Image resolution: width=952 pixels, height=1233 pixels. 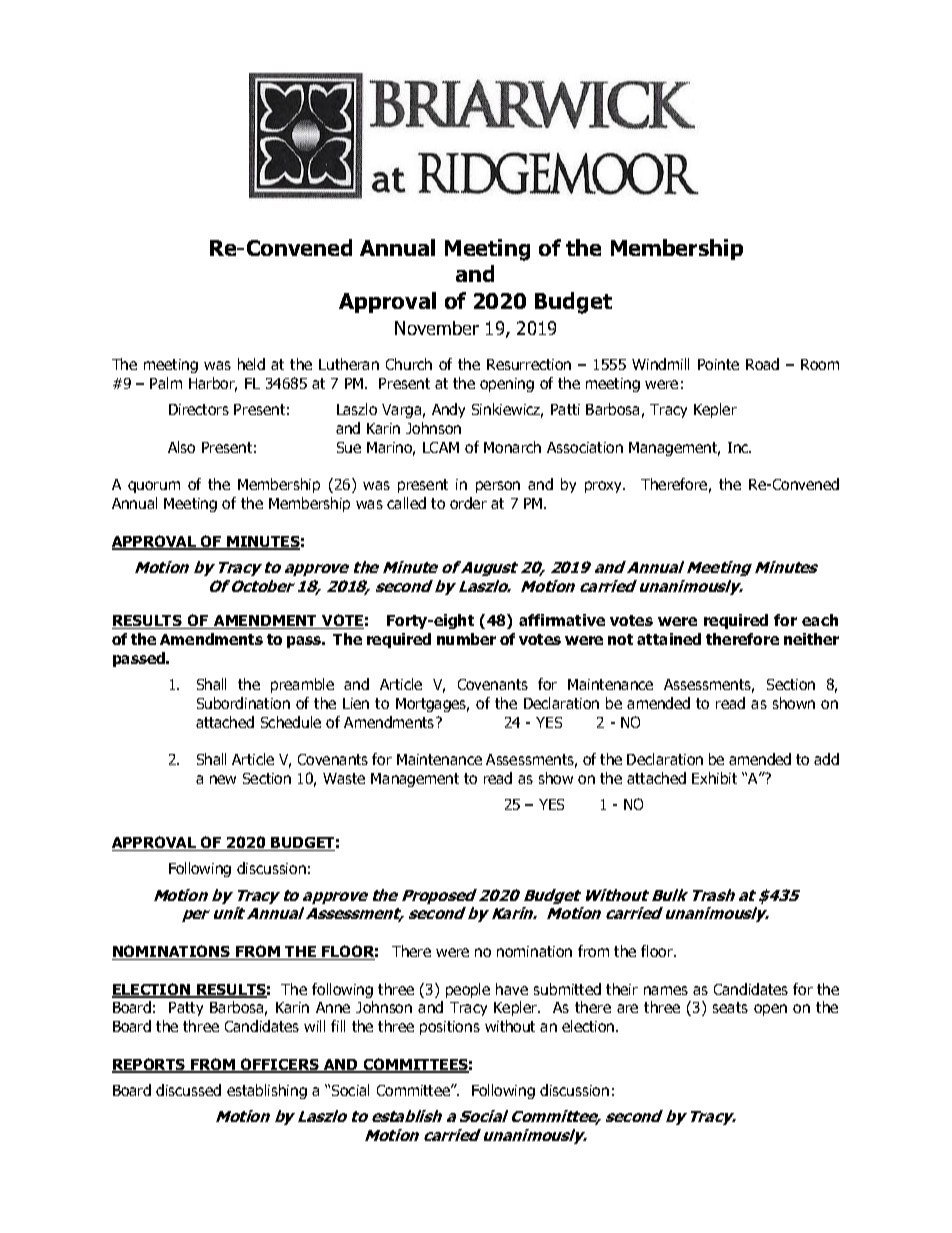 I want to click on held, so click(x=251, y=364).
